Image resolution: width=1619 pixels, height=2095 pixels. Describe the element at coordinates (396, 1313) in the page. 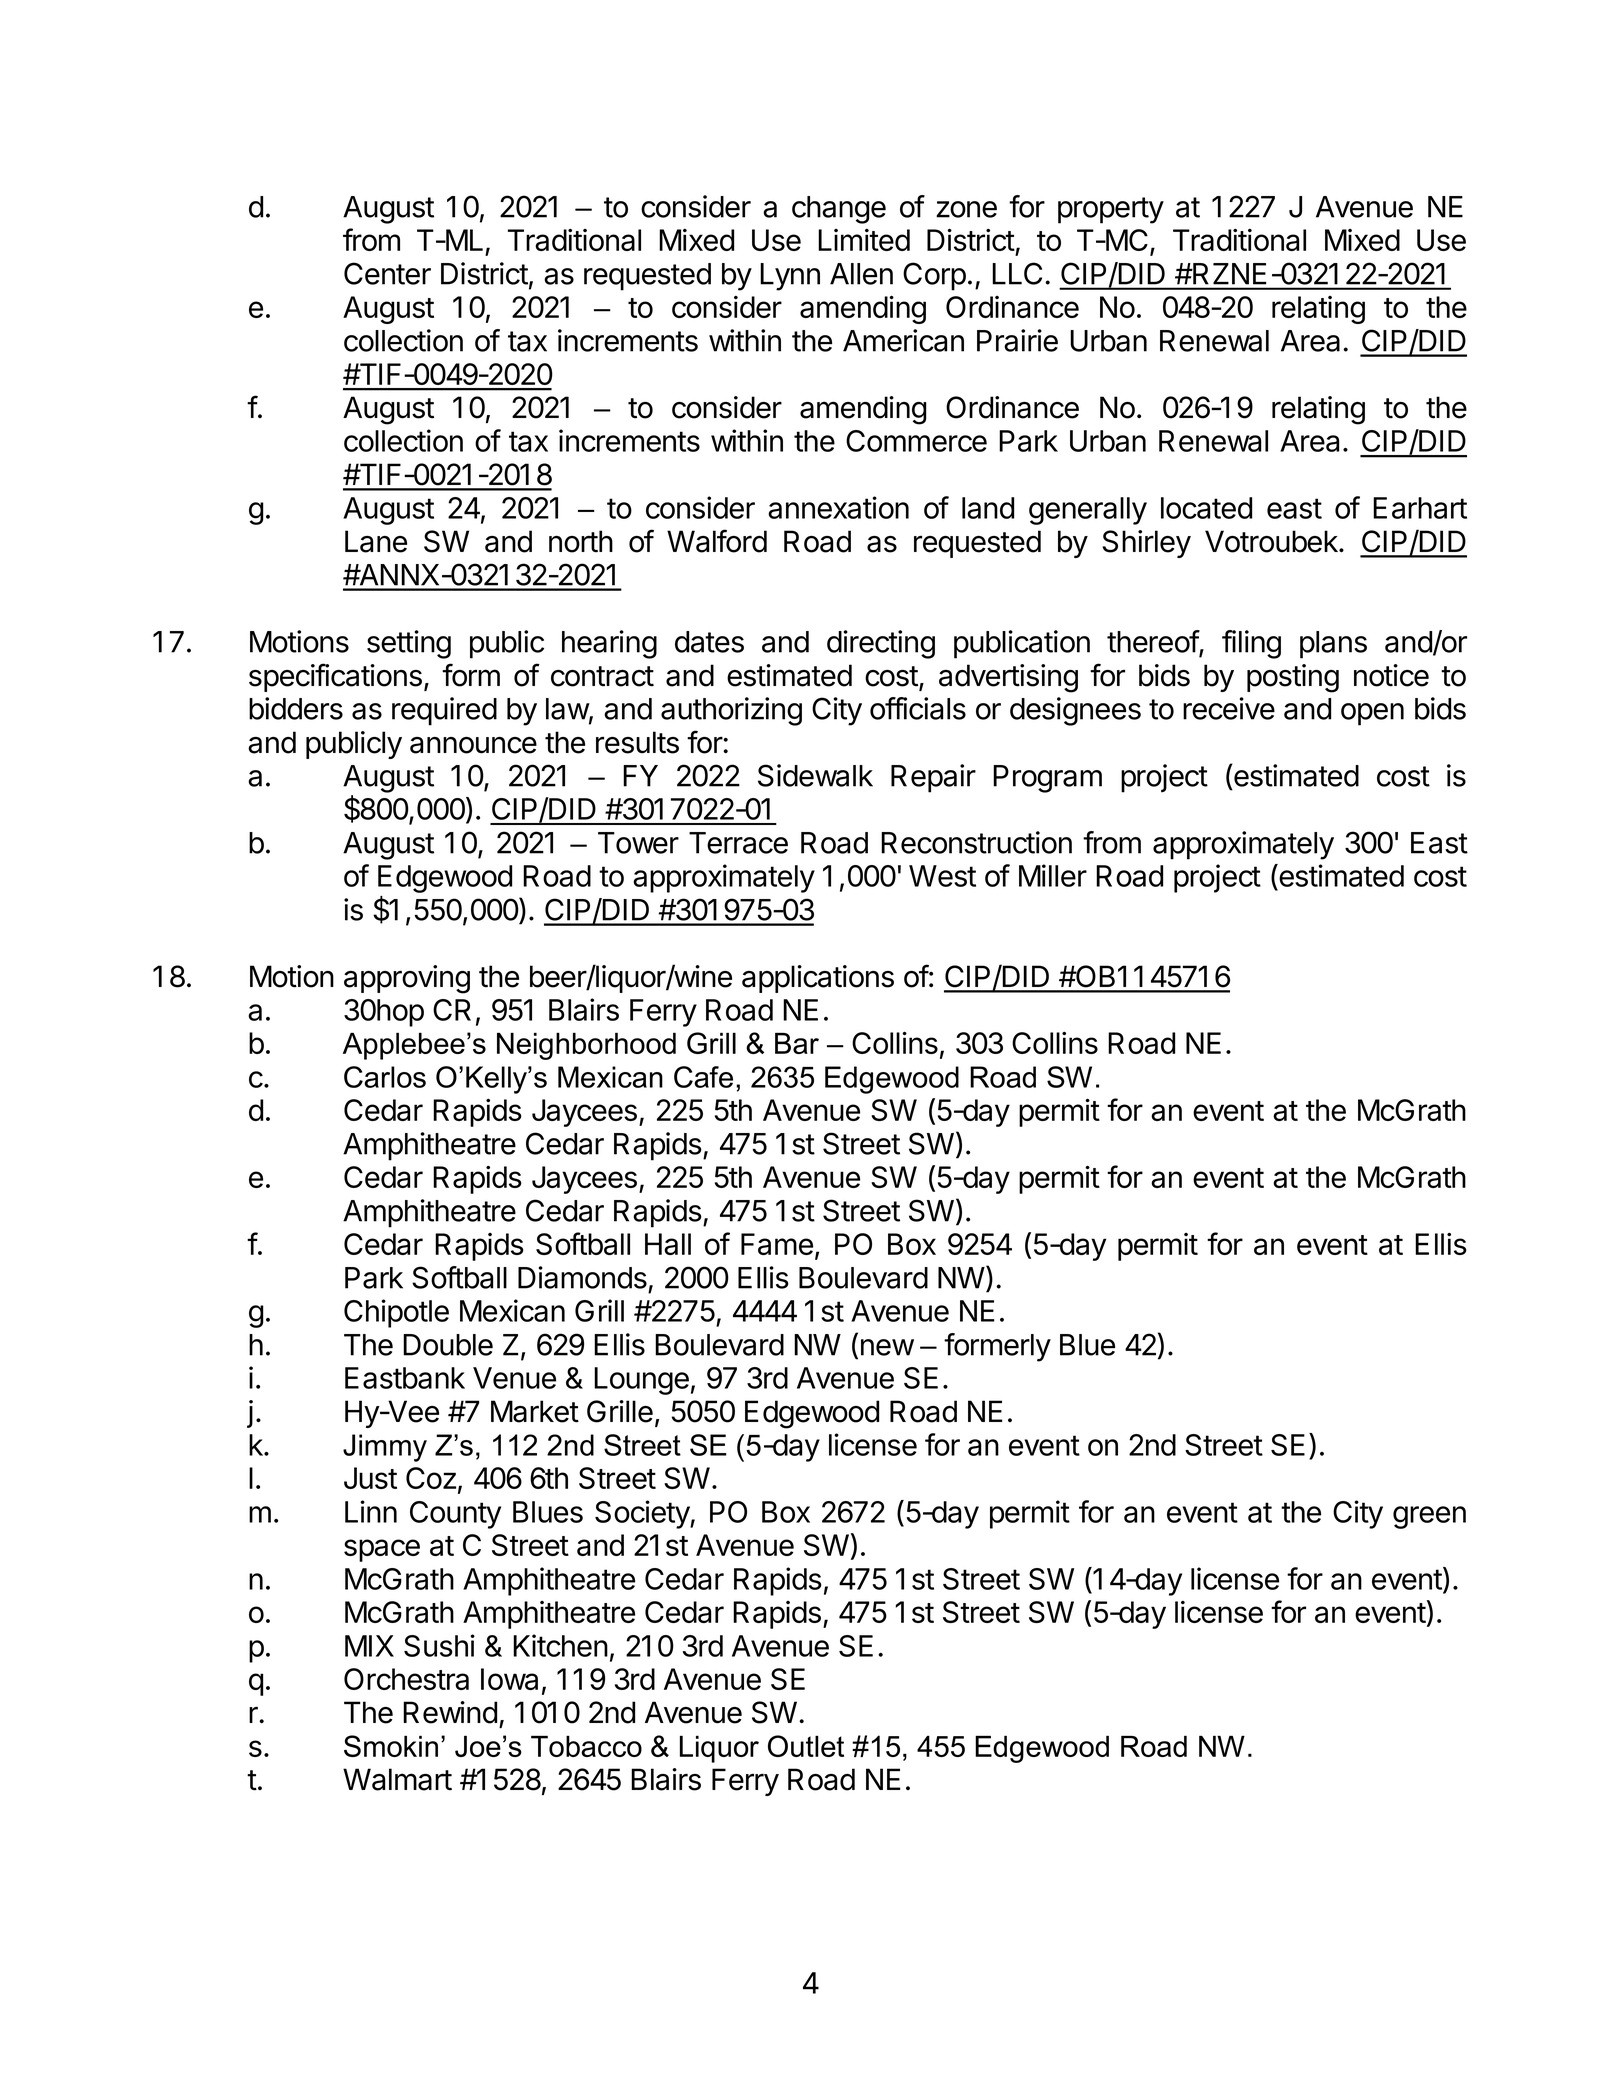

I see `Chipotle` at that location.
